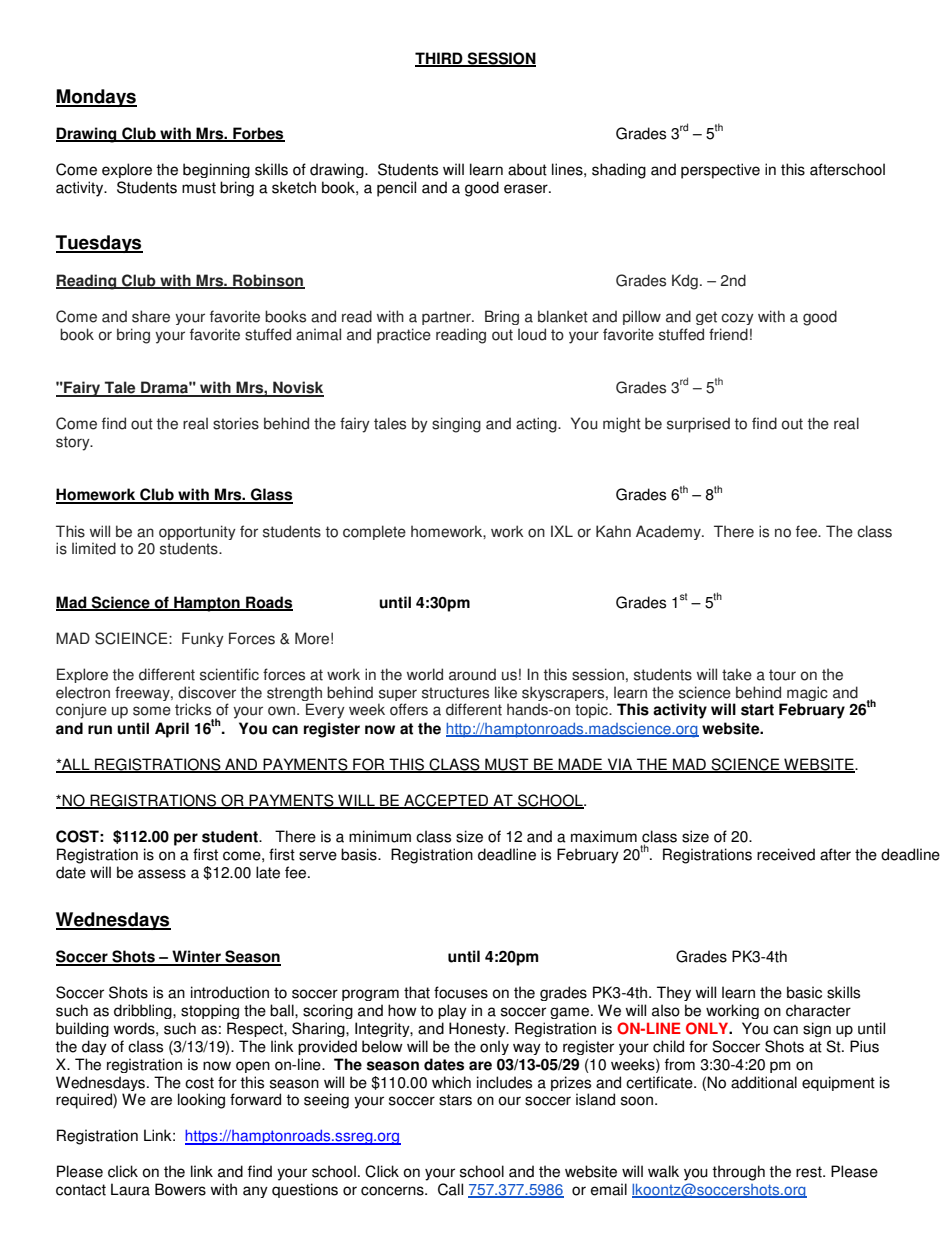 This page has width=952, height=1233. What do you see at coordinates (180, 1189) in the page?
I see `Bowers` at bounding box center [180, 1189].
